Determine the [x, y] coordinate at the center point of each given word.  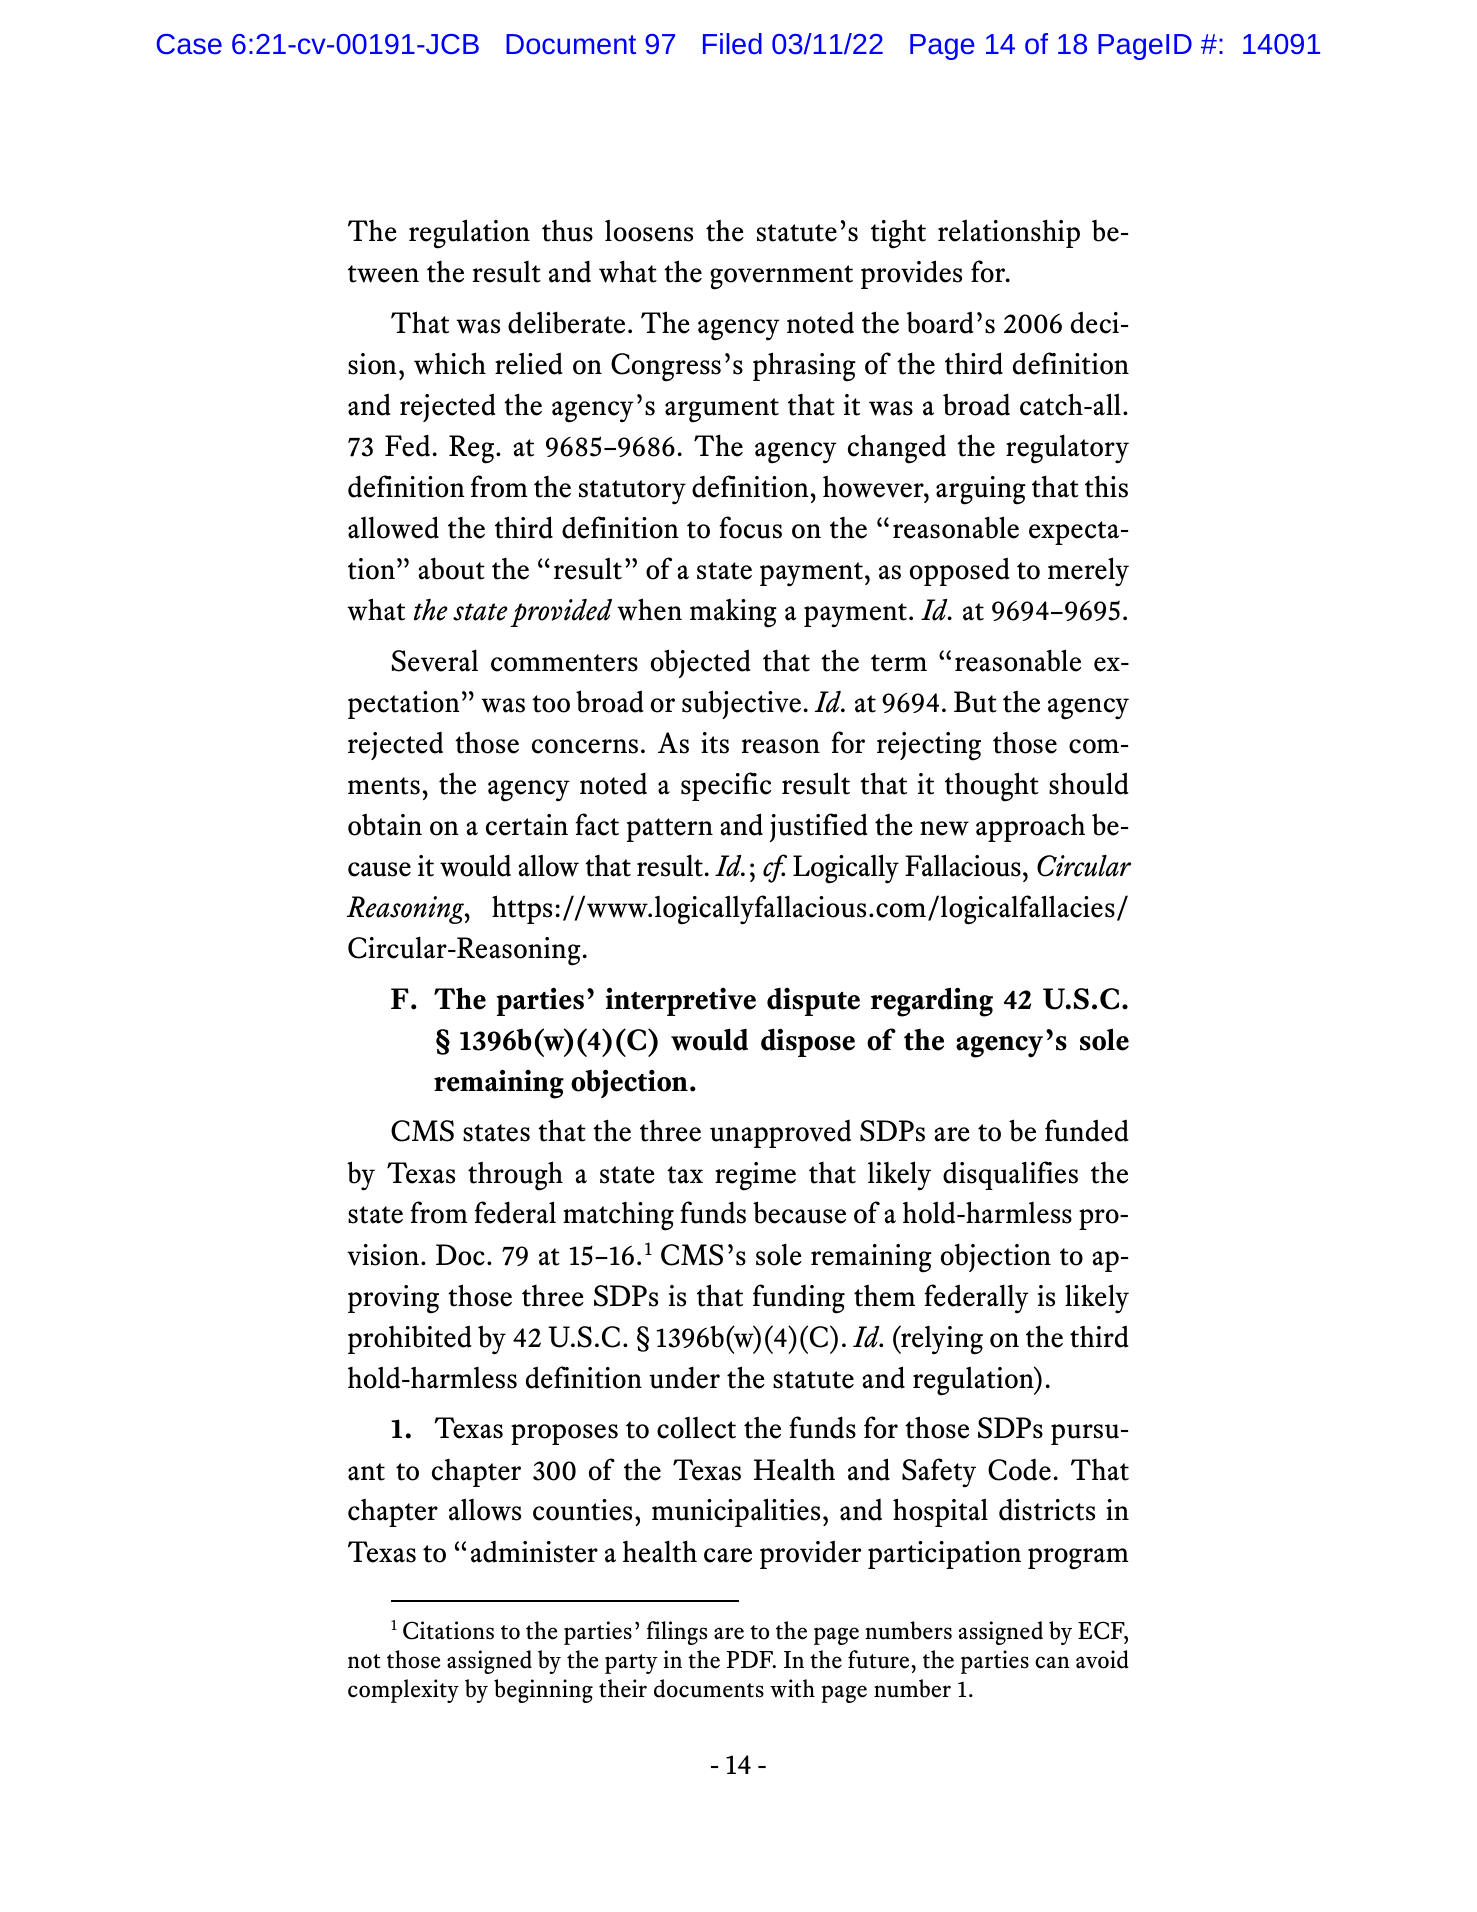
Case [189, 44]
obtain [385, 824]
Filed [732, 43]
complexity [403, 1691]
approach [1030, 828]
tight [898, 234]
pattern [670, 830]
